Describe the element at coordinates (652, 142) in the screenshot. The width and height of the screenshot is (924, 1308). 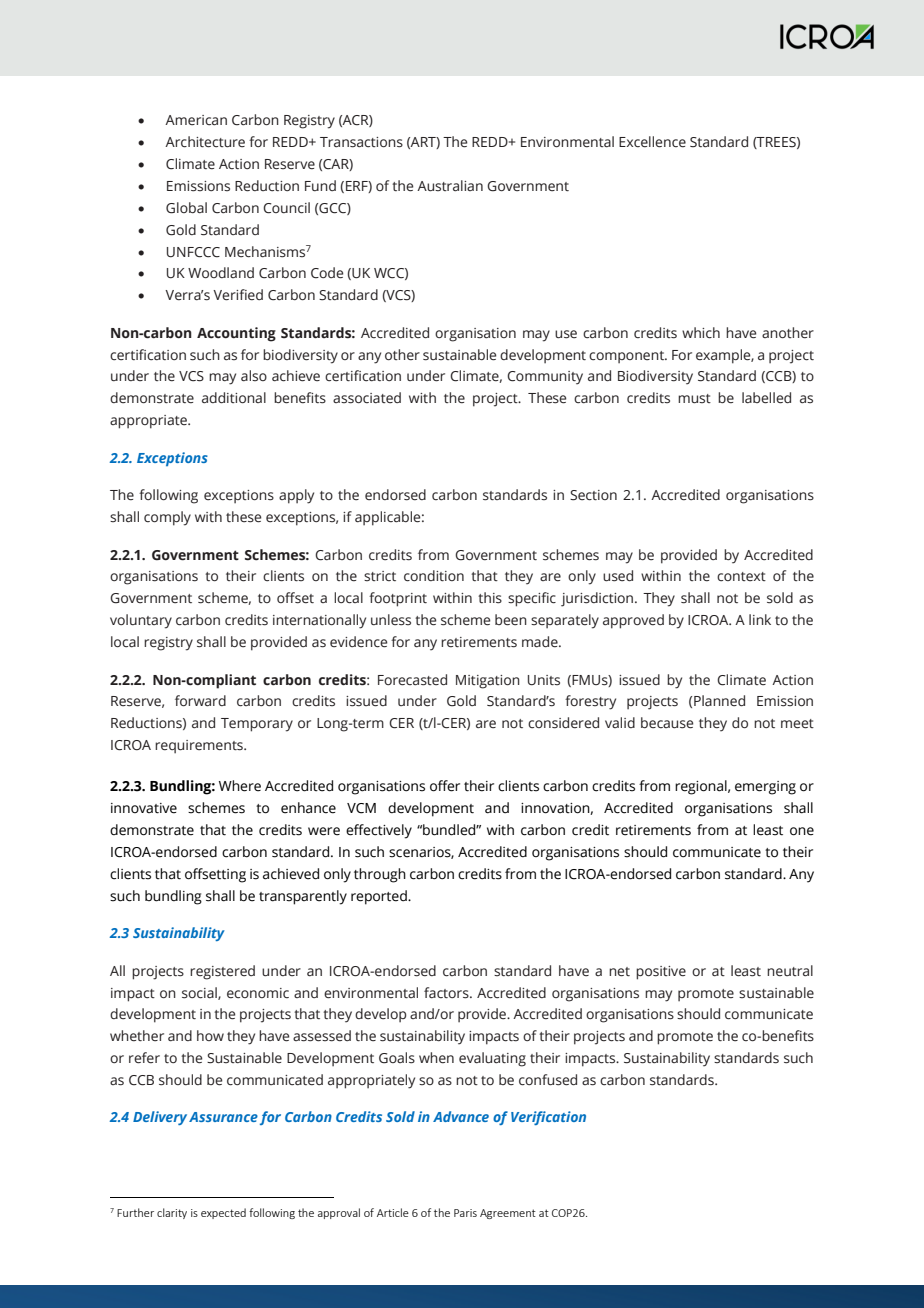
I see `Excellence` at that location.
